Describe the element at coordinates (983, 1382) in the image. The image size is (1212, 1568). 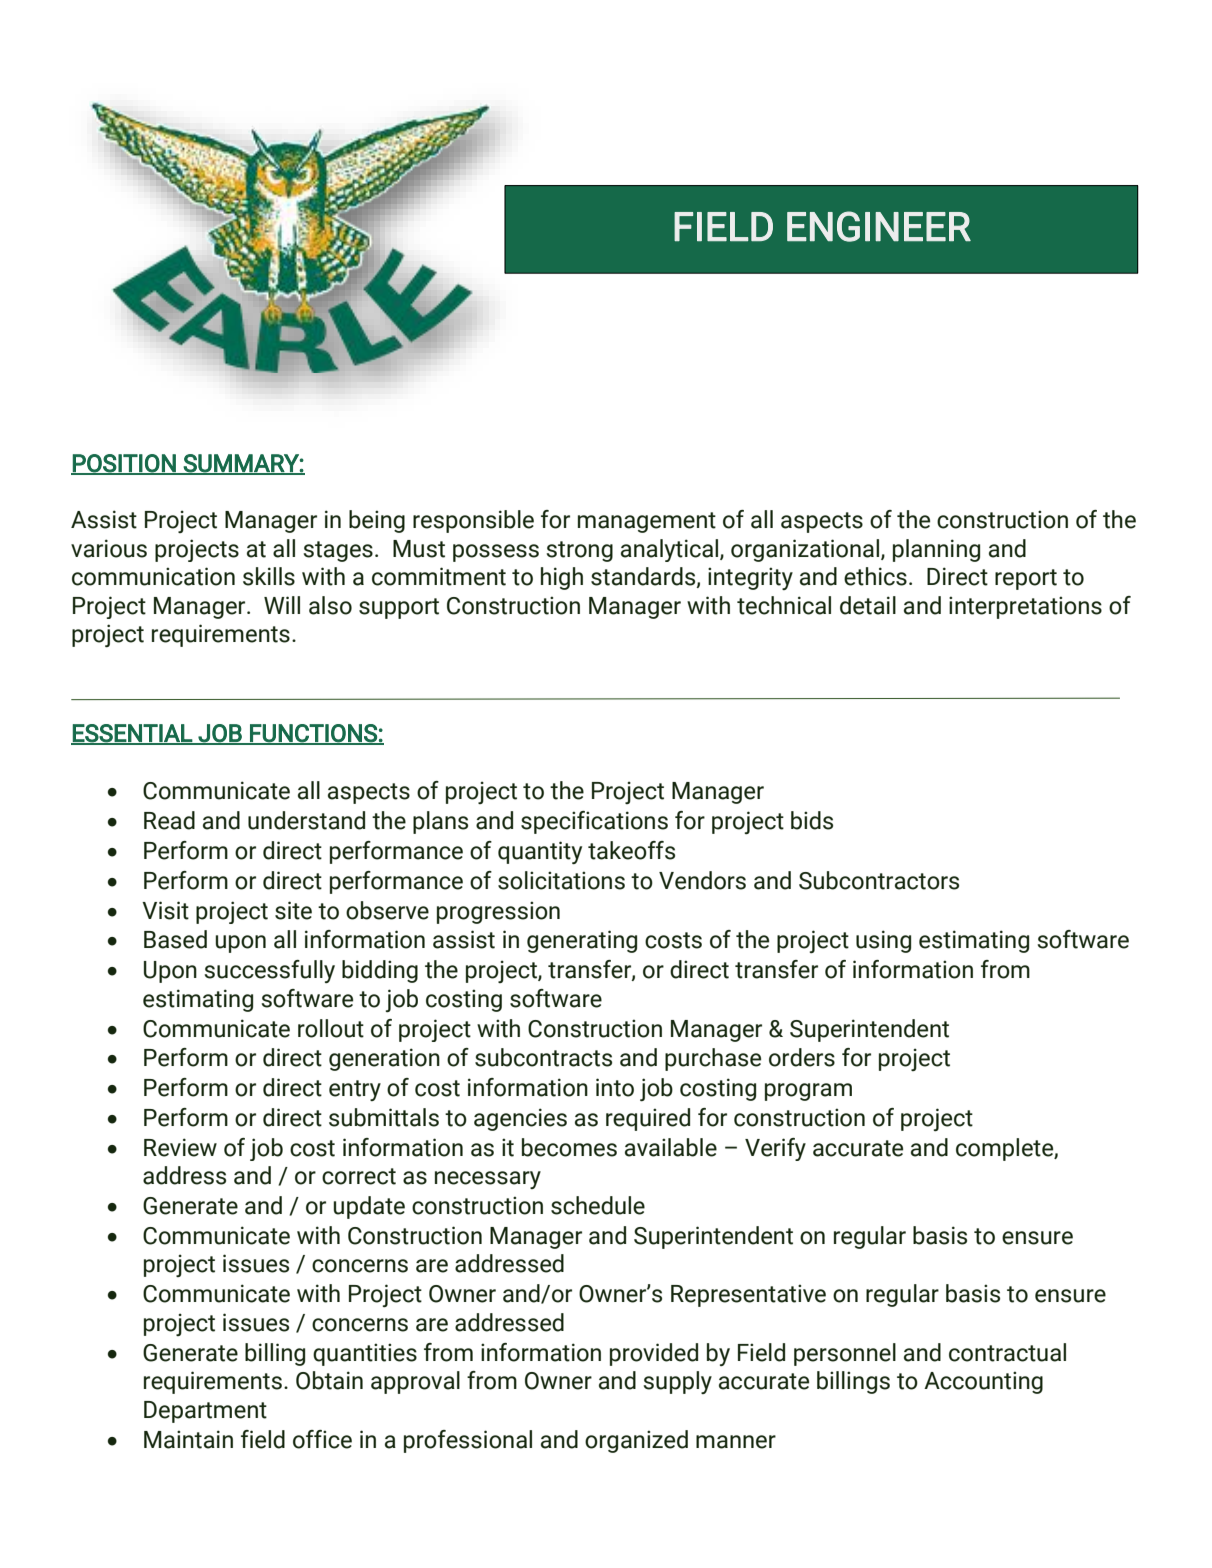
I see `Accounting` at that location.
